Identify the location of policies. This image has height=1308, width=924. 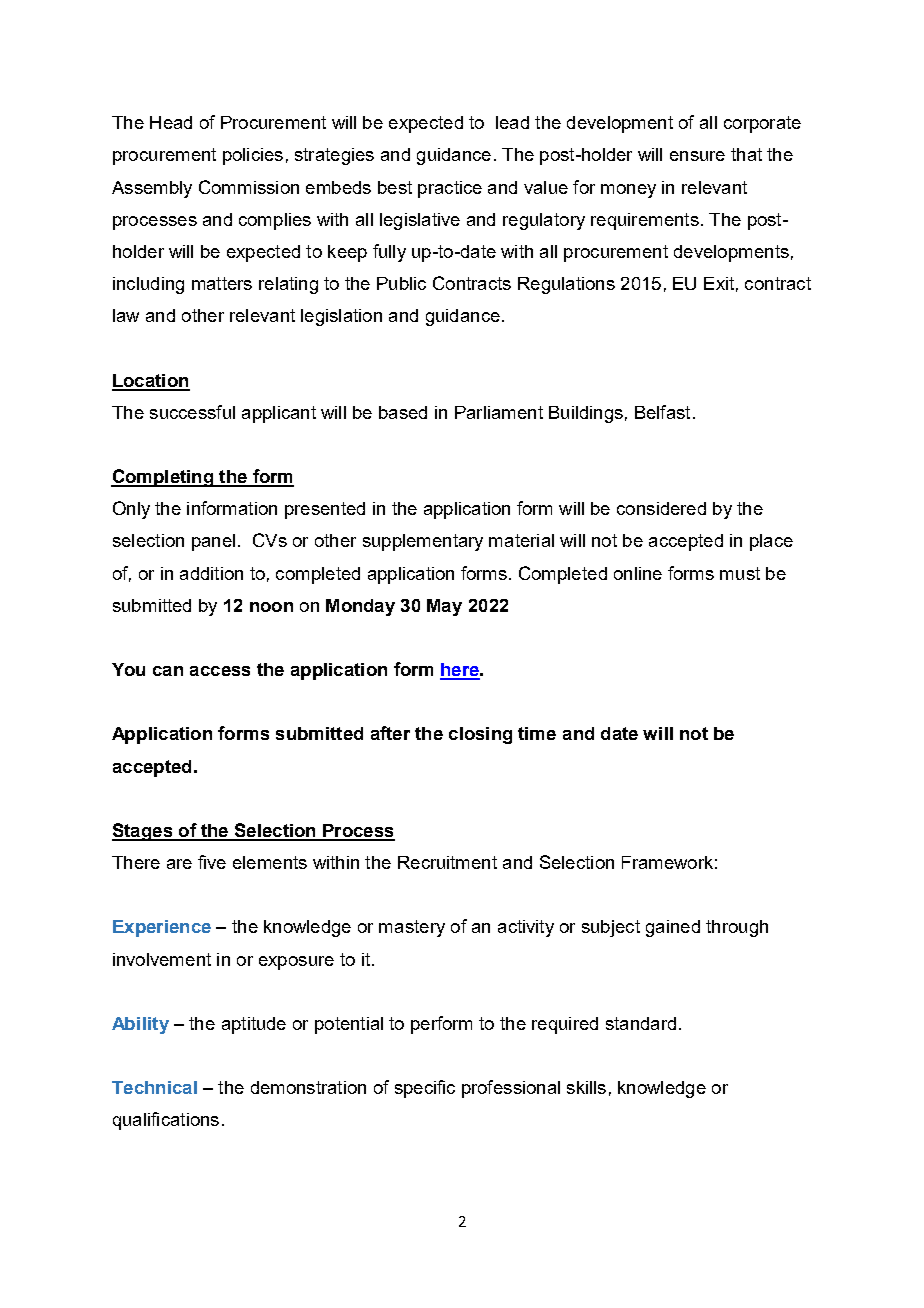
(253, 156).
